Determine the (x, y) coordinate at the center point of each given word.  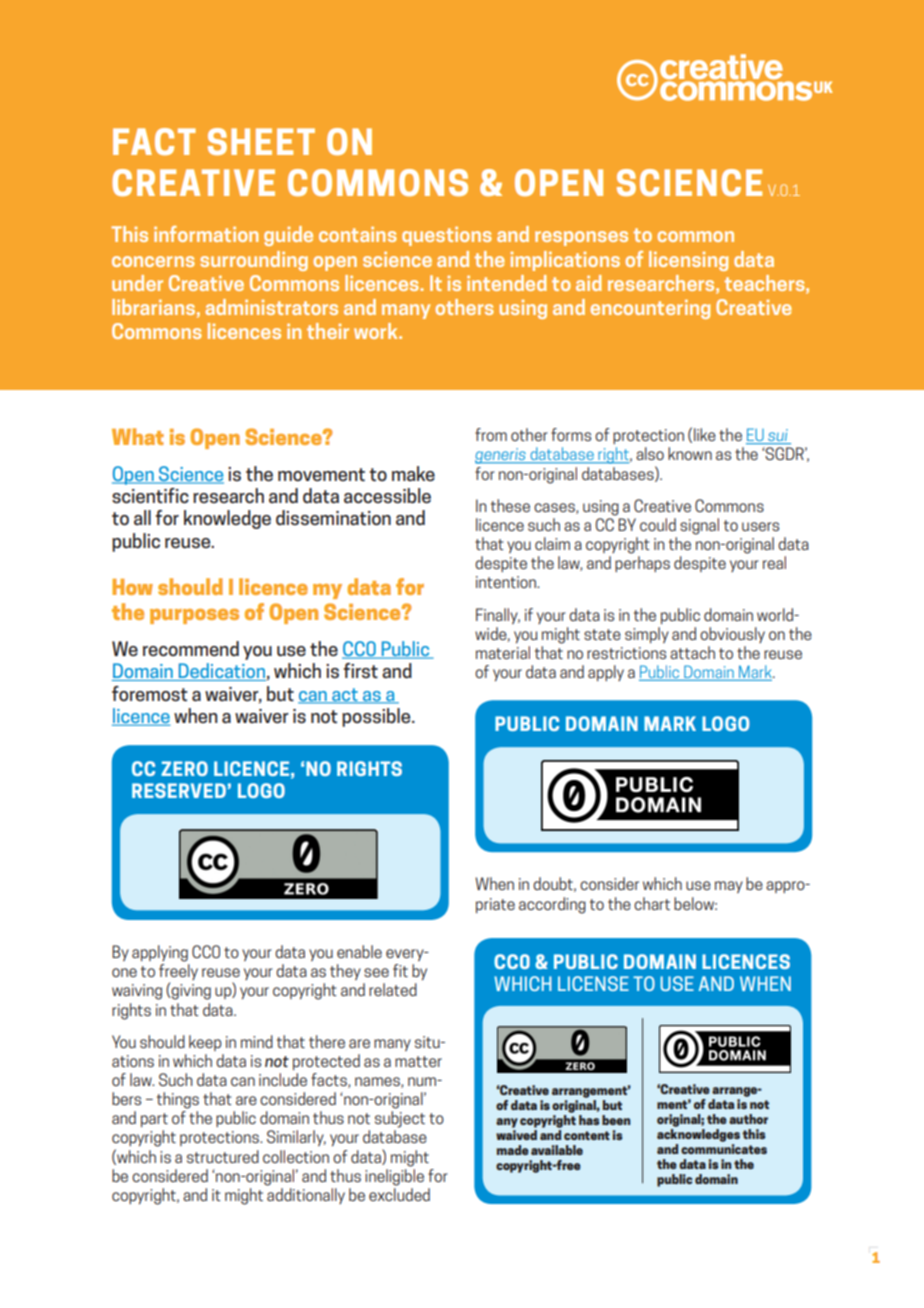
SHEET (261, 141)
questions (447, 236)
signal (699, 526)
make (413, 474)
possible (377, 717)
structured (223, 1156)
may (729, 887)
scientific (150, 496)
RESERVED (179, 790)
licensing (688, 261)
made (513, 1150)
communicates (724, 1149)
